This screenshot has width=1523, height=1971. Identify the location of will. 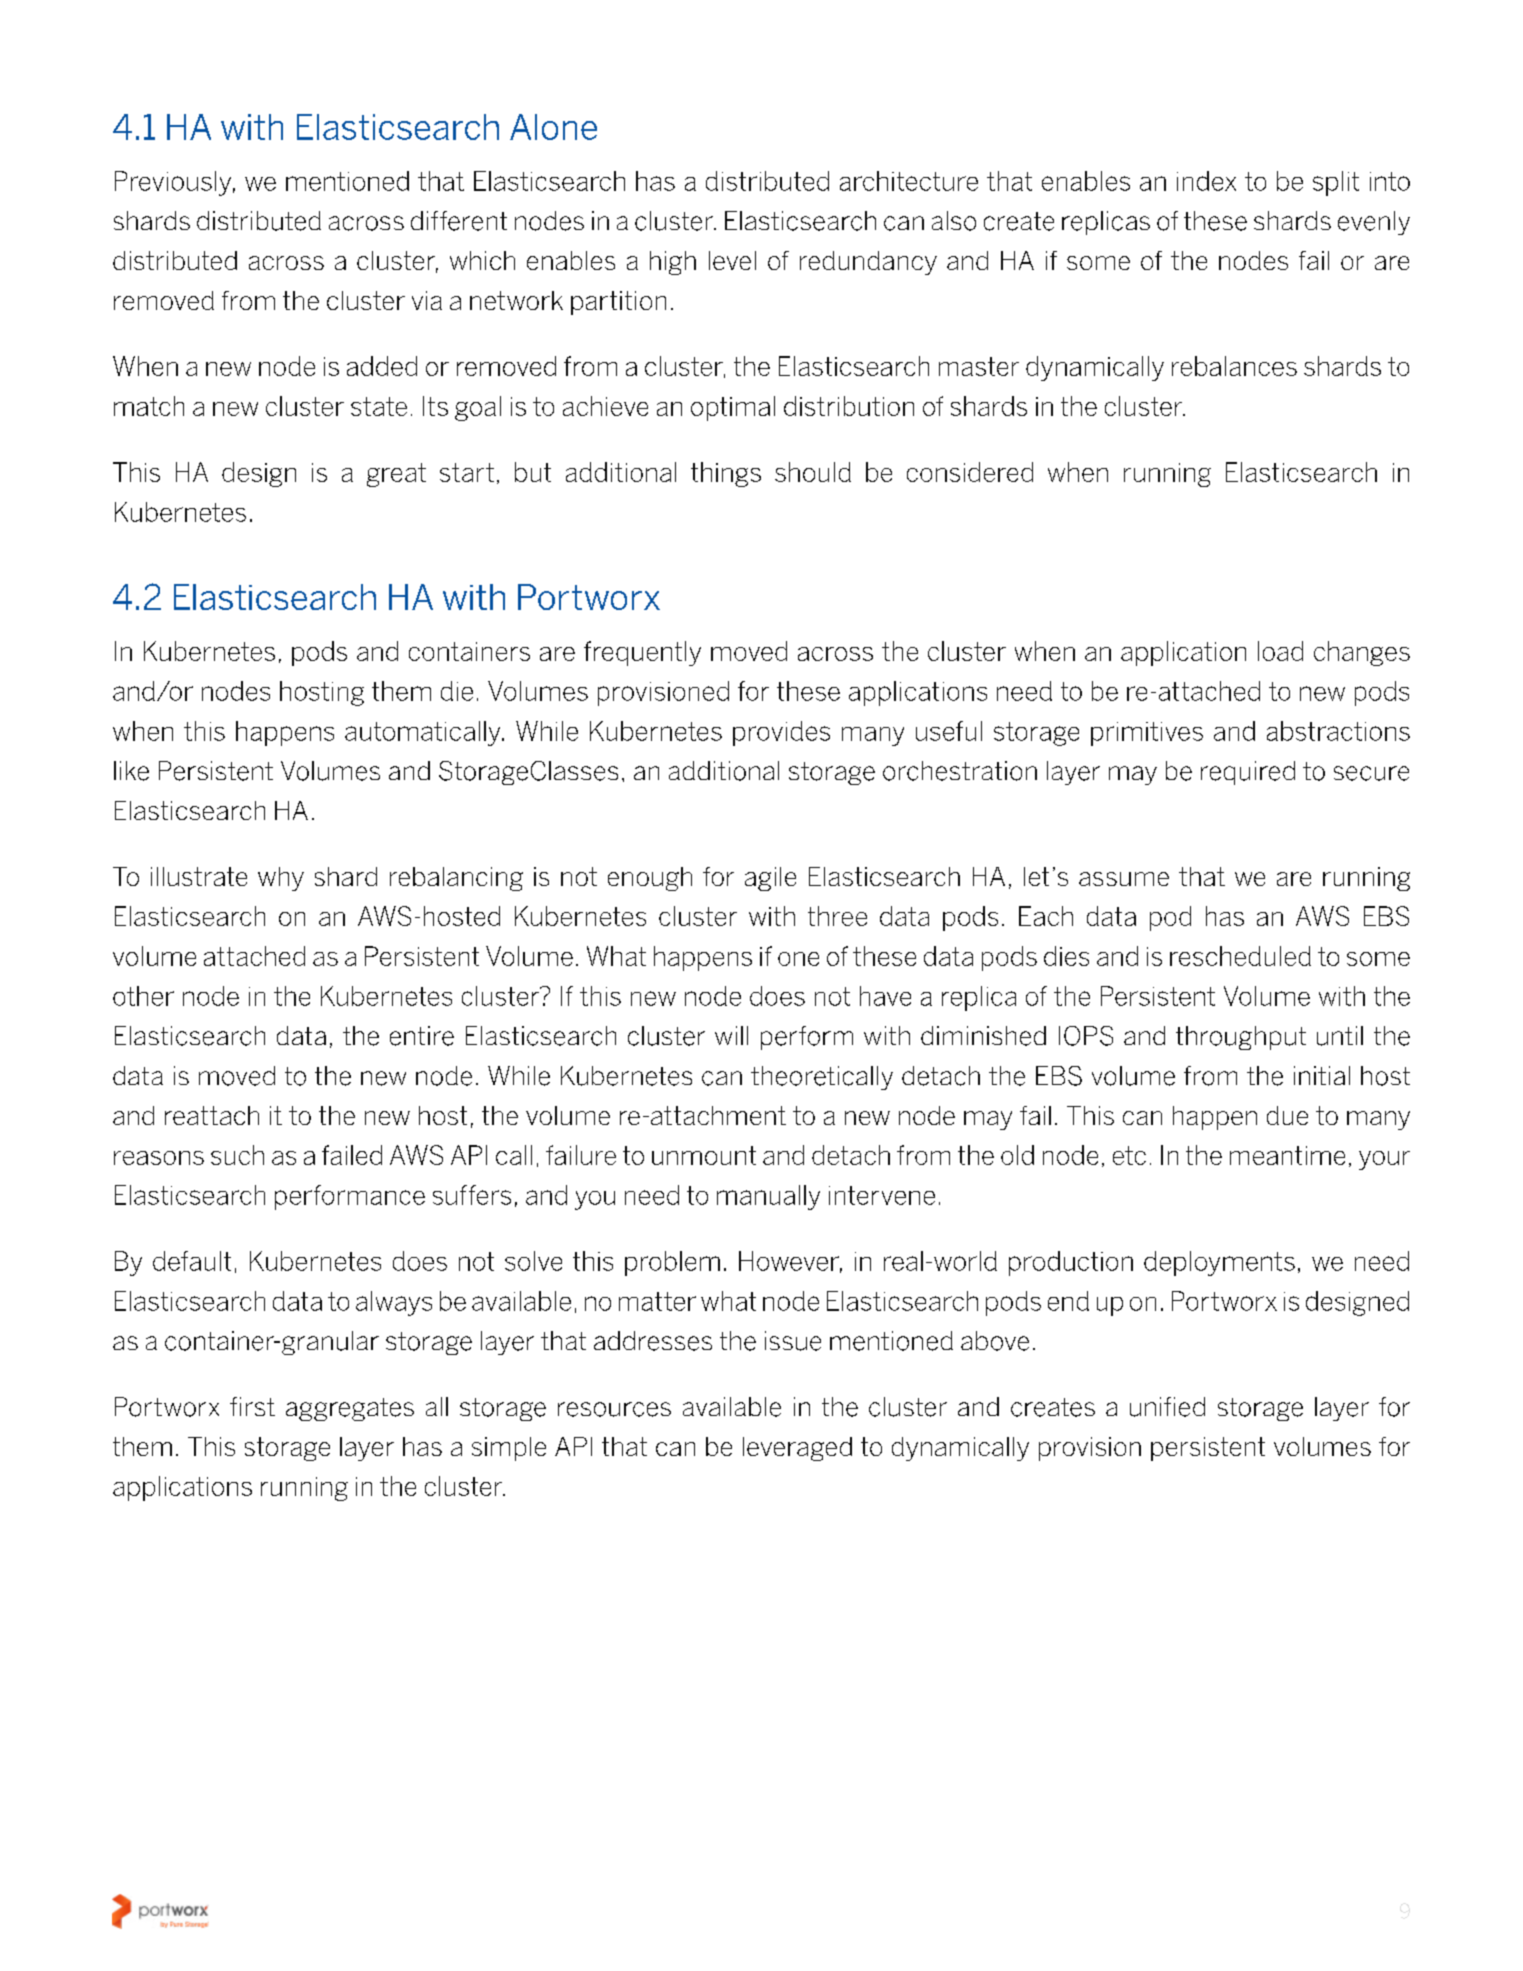
(731, 1035).
